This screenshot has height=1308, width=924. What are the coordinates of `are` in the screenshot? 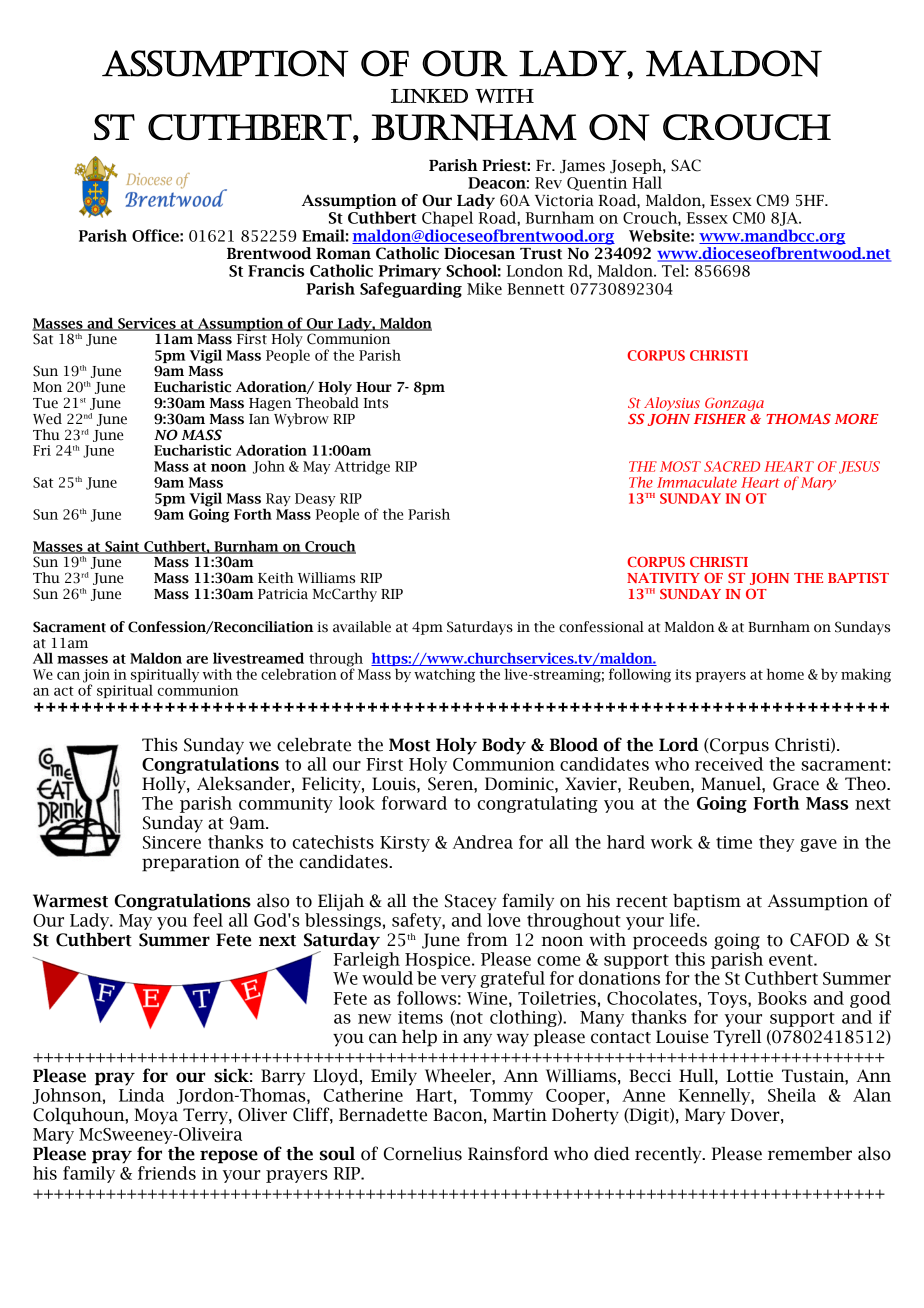 It's located at (197, 660).
